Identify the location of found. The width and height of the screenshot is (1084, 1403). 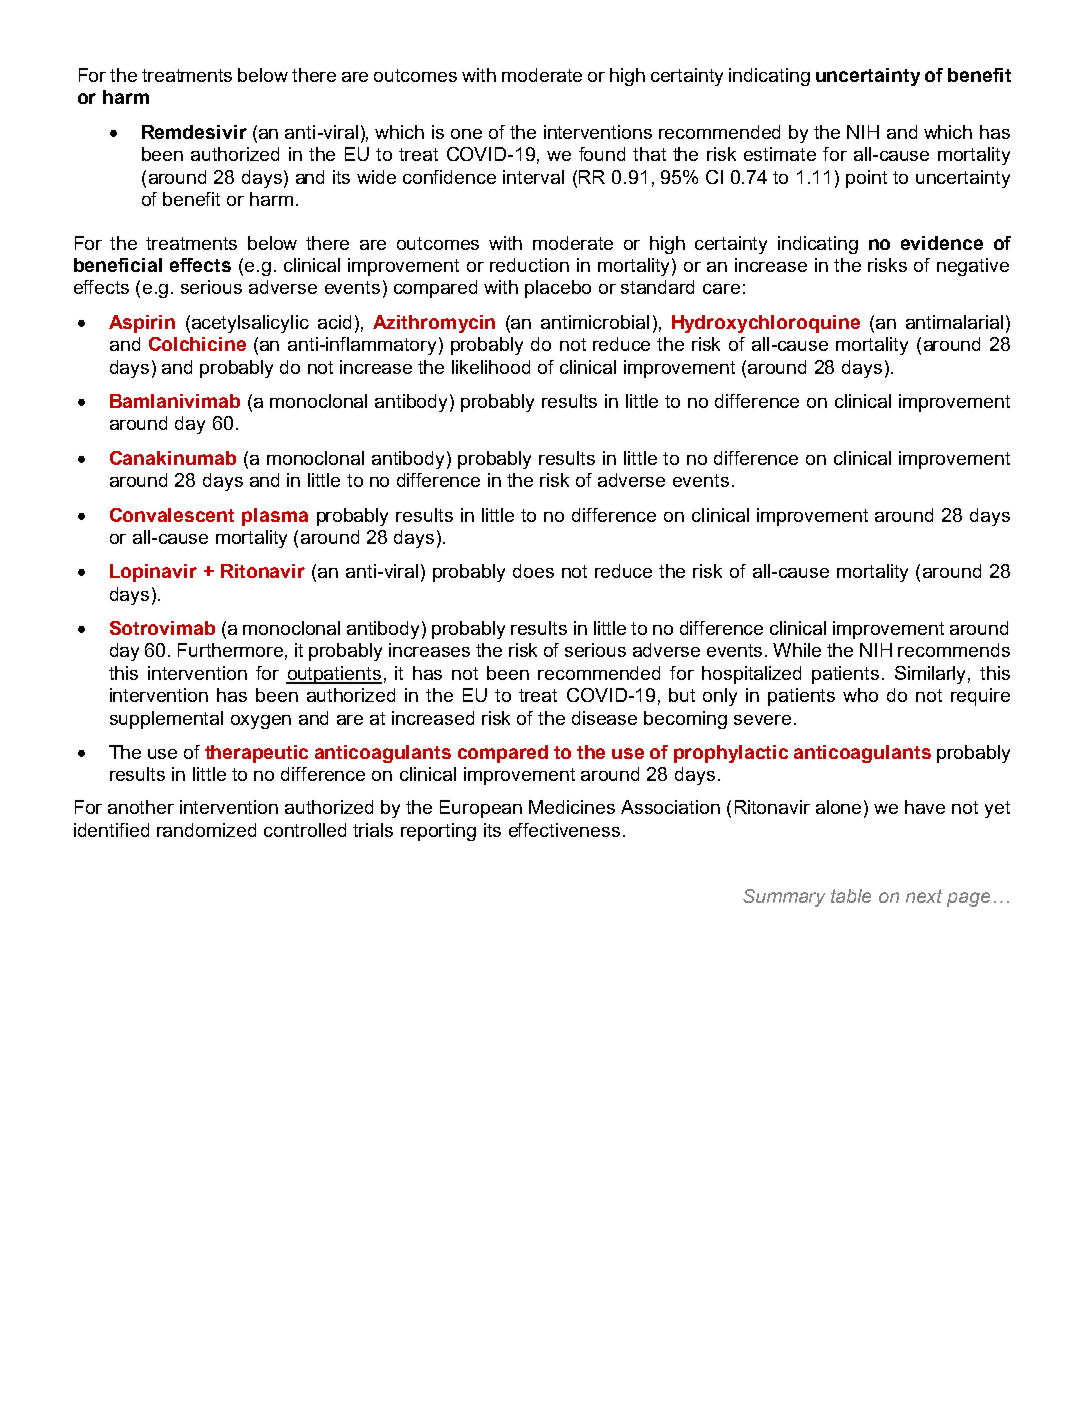
(602, 154).
